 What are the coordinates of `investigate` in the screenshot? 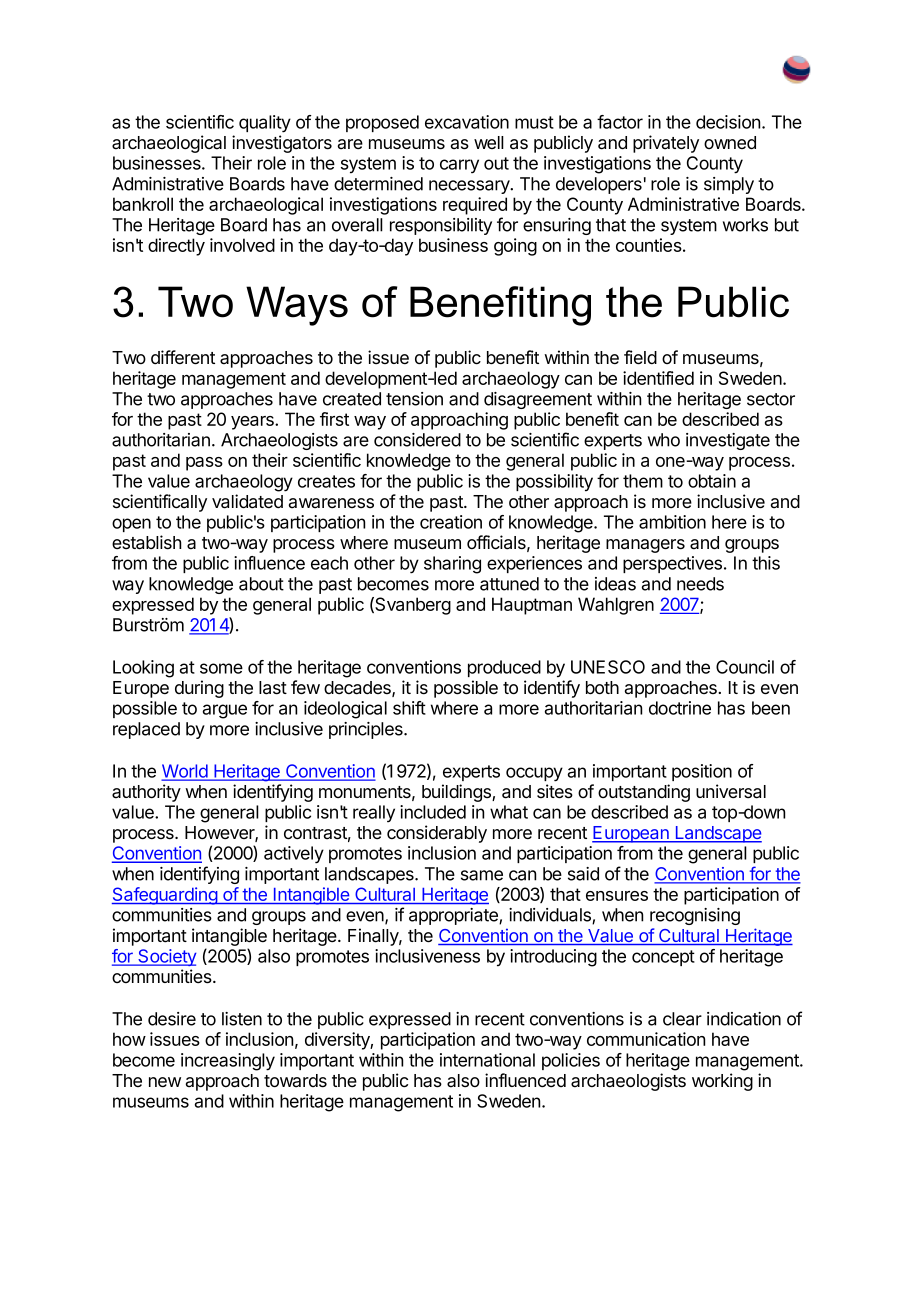 It's located at (728, 441).
